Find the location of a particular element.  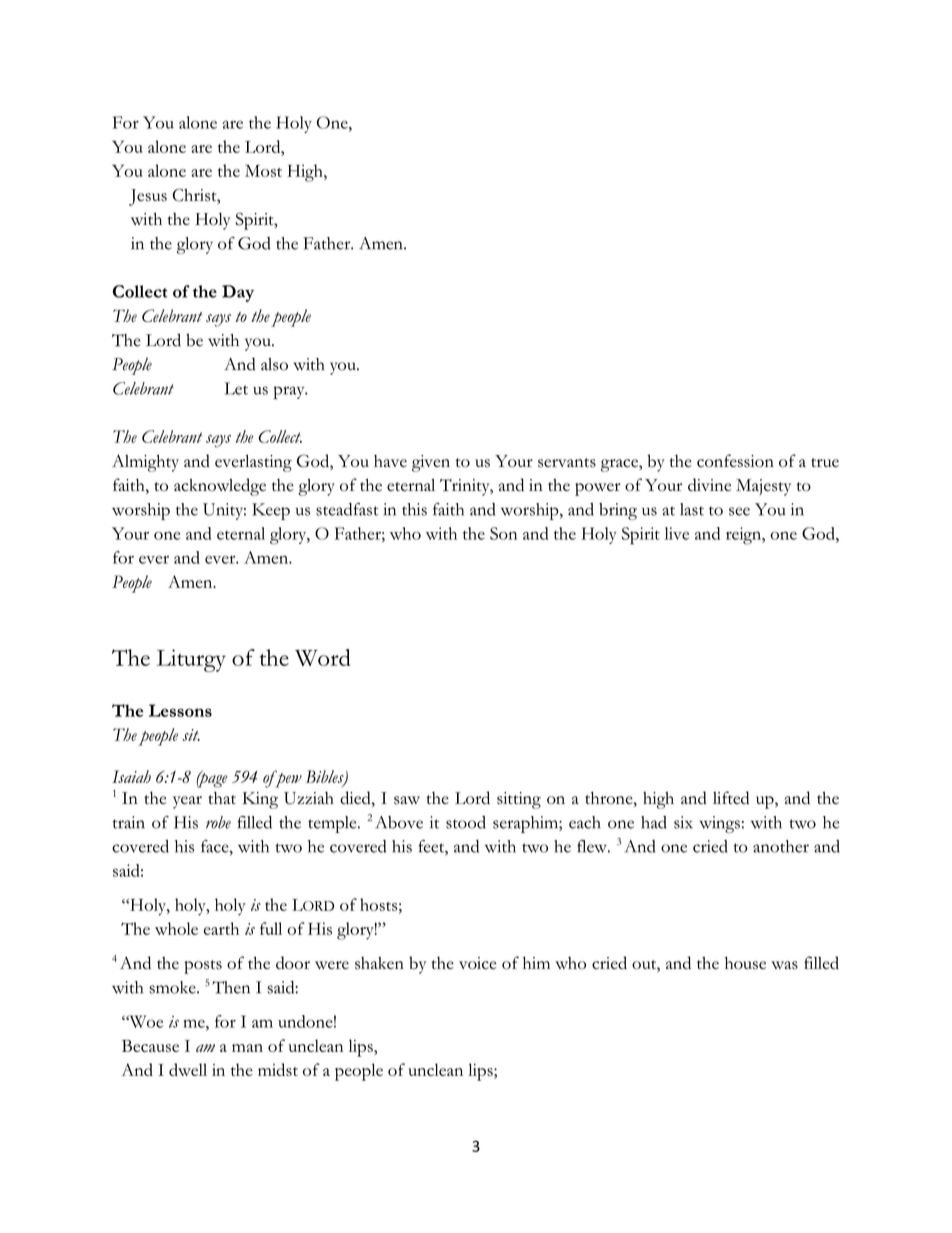

confession is located at coordinates (735, 461).
